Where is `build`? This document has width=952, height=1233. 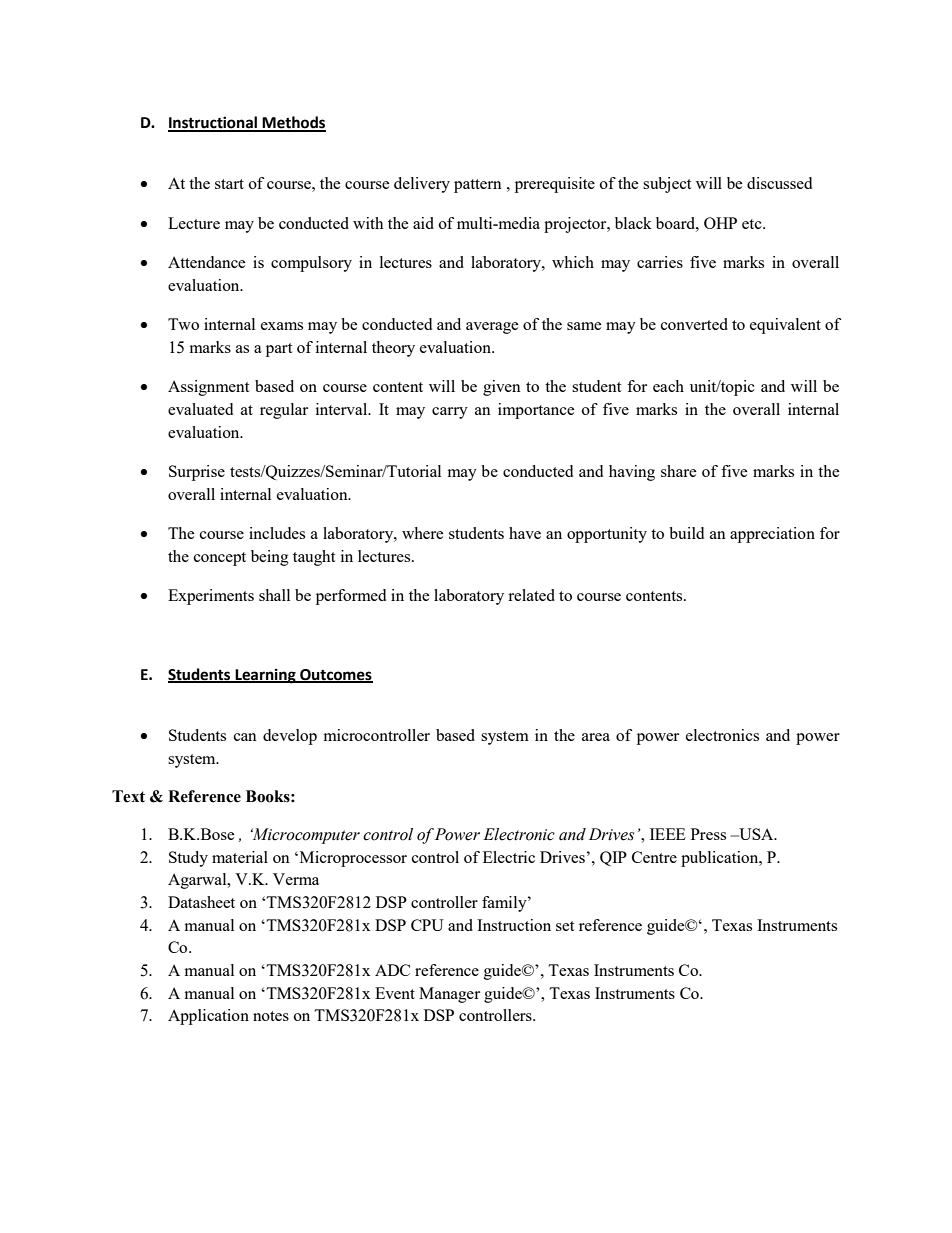
build is located at coordinates (686, 533).
